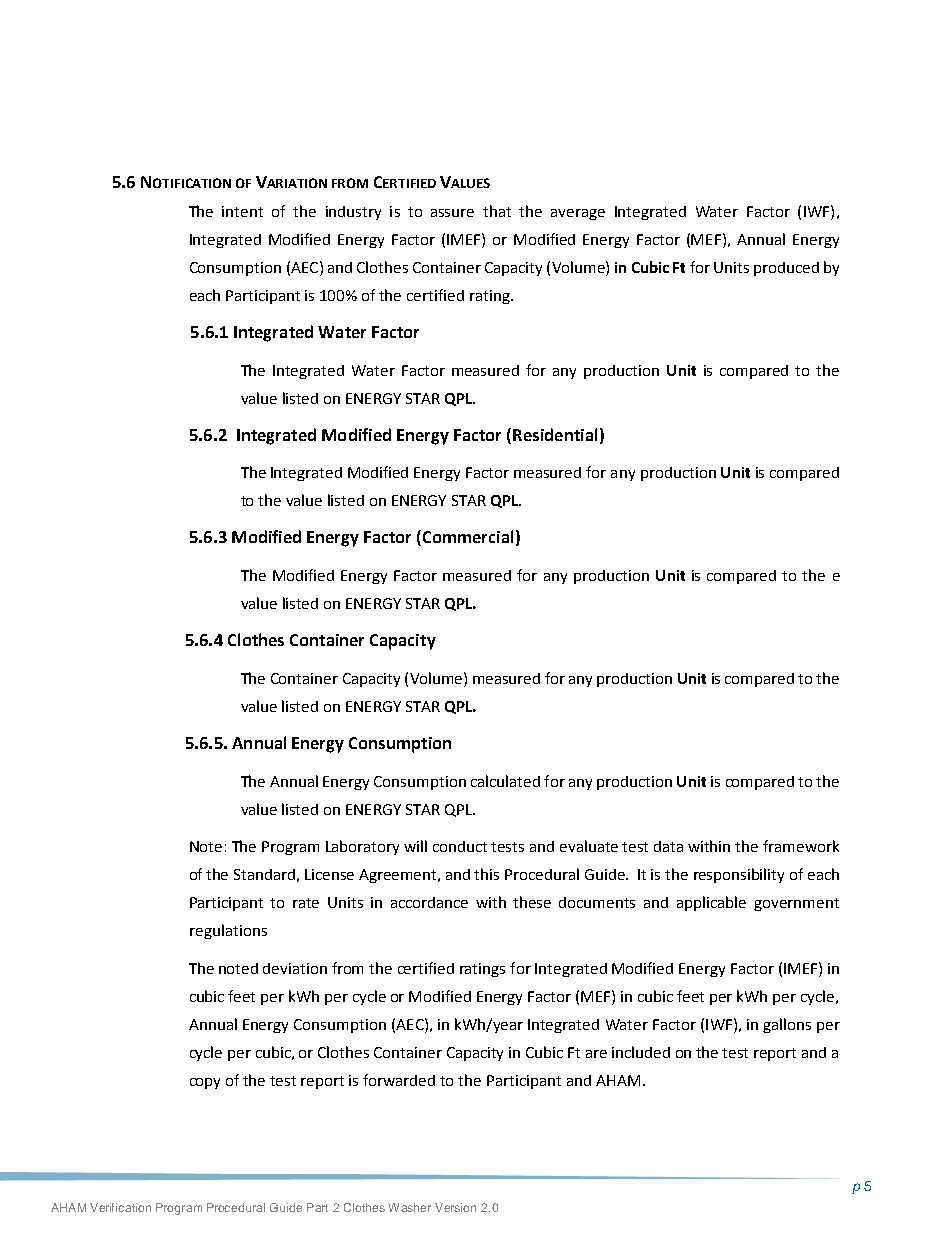 The image size is (952, 1233). What do you see at coordinates (801, 846) in the screenshot?
I see `framework` at bounding box center [801, 846].
